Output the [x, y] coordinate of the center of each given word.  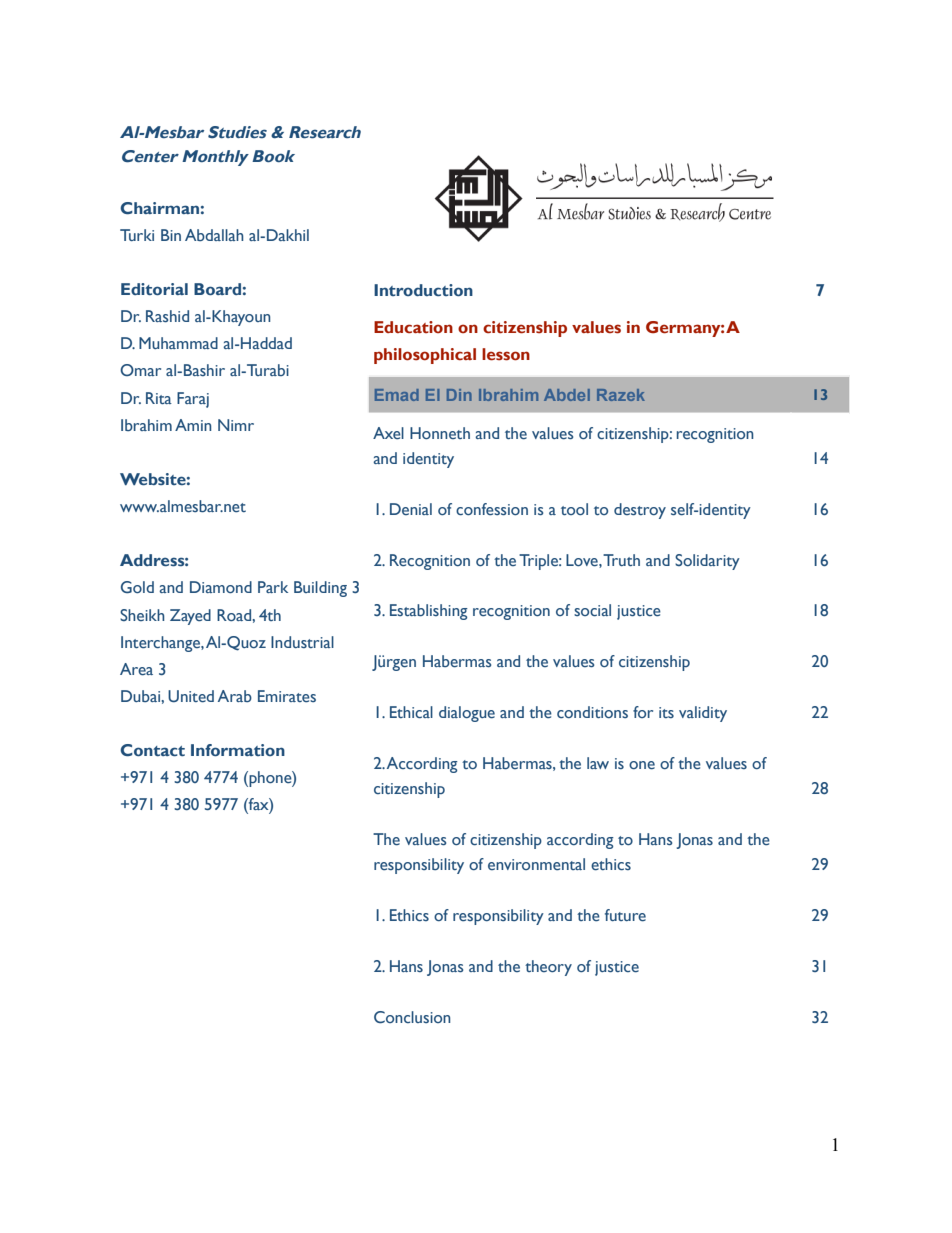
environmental [536, 864]
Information [238, 750]
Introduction [423, 290]
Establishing [429, 612]
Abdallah [214, 235]
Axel [388, 433]
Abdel [567, 395]
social [592, 610]
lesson [506, 354]
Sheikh [142, 615]
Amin [193, 425]
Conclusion [412, 1017]
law [598, 763]
